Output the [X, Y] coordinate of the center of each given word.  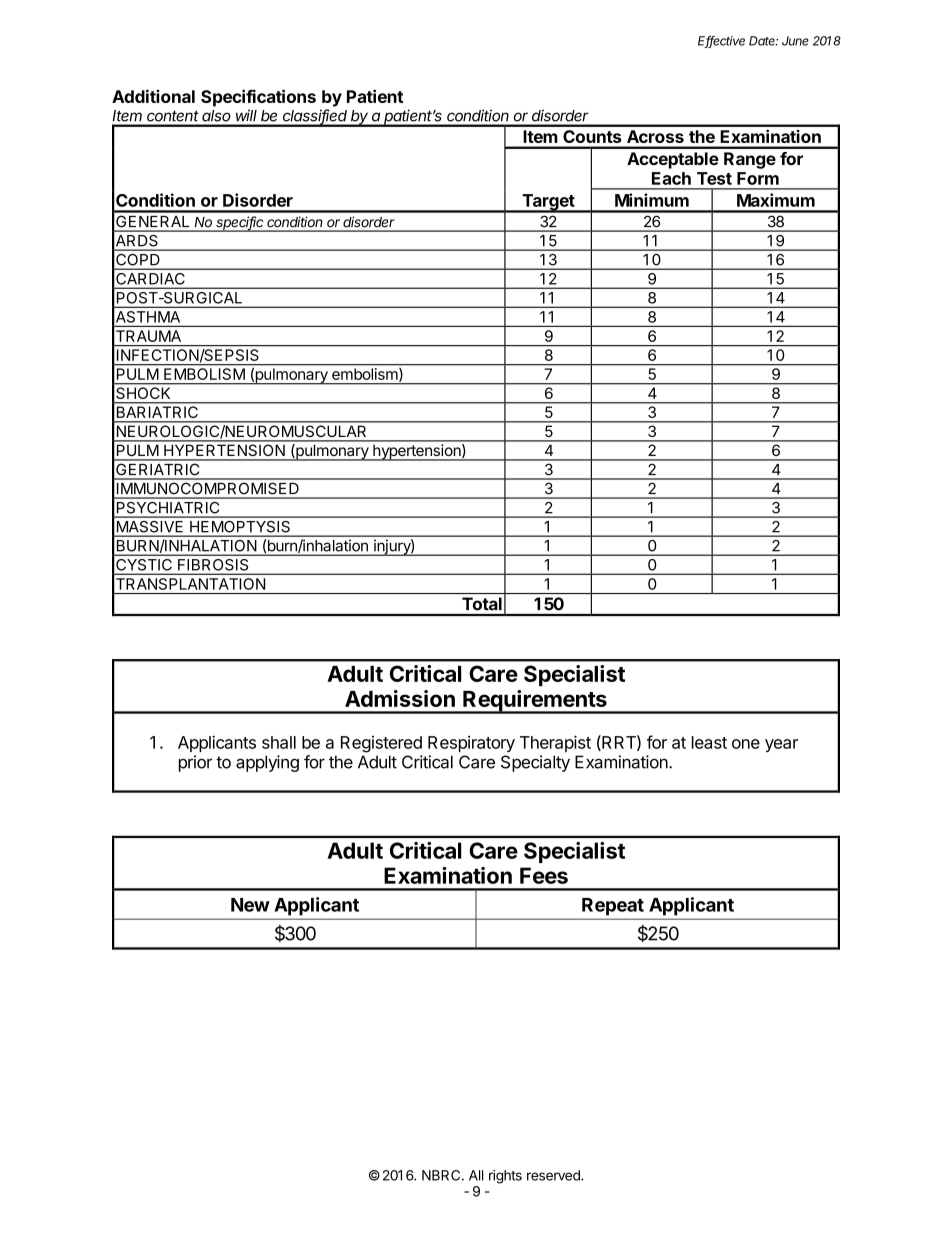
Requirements [535, 702]
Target [548, 203]
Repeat [613, 907]
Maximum [776, 200]
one [746, 744]
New [250, 905]
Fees [544, 875]
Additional [153, 96]
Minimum [652, 200]
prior [195, 763]
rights [505, 1177]
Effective [721, 42]
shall [279, 742]
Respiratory [471, 744]
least [709, 742]
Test [714, 178]
